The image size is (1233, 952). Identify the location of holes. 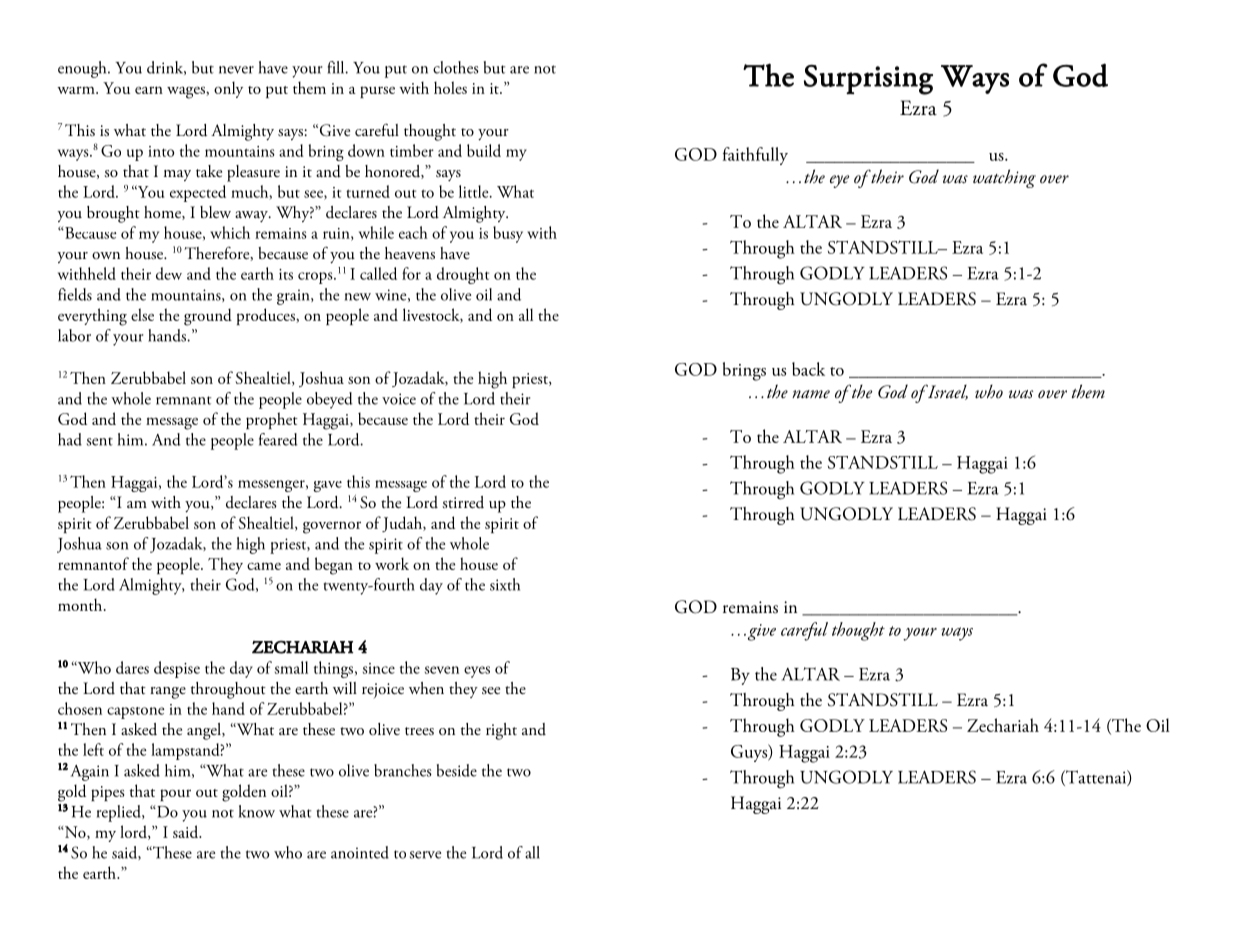
(450, 87).
